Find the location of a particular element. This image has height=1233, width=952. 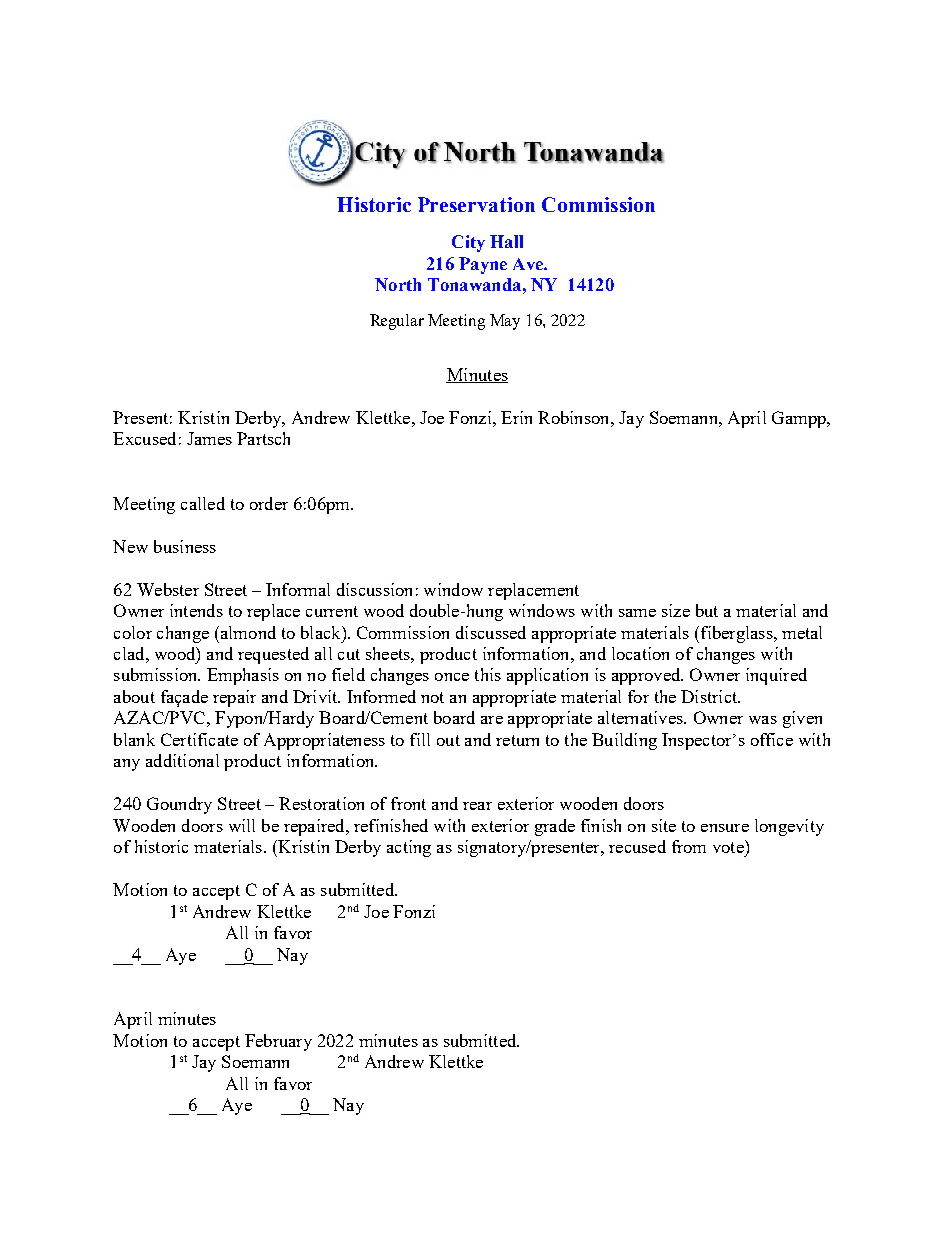

Ave is located at coordinates (529, 264).
